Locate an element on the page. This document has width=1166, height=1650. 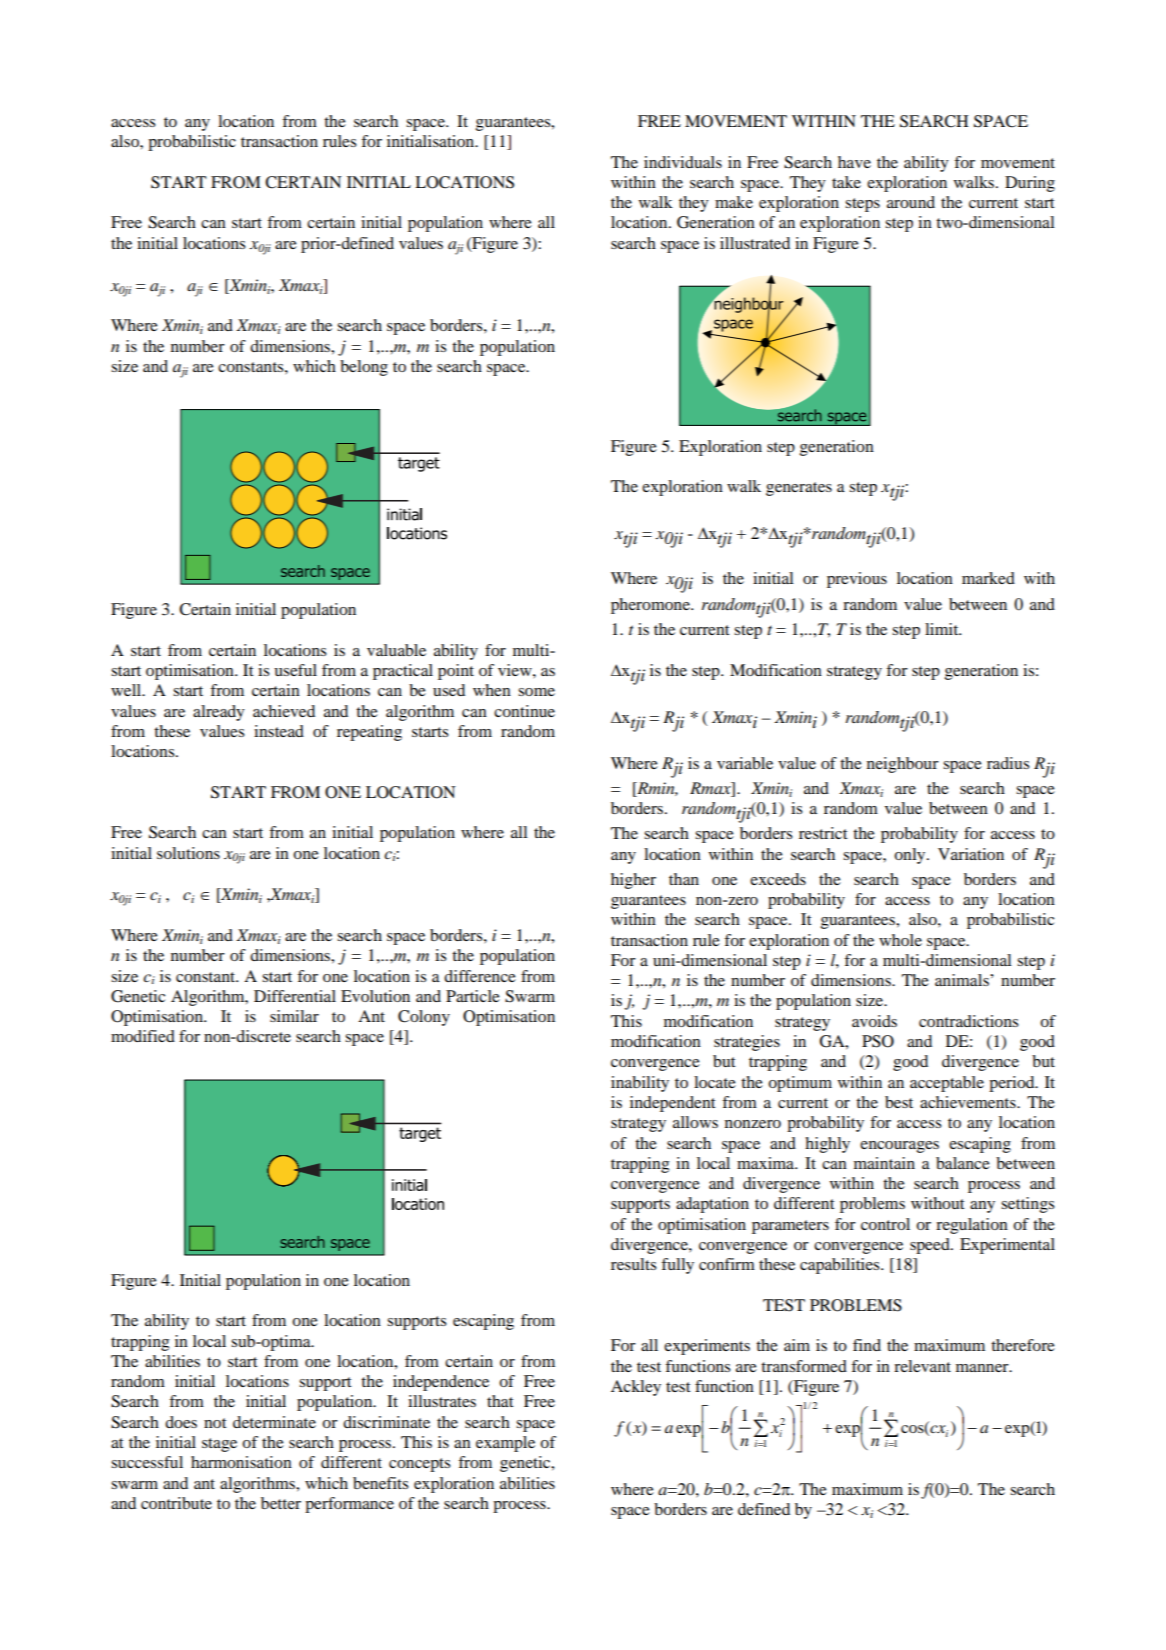
similar is located at coordinates (294, 1016).
